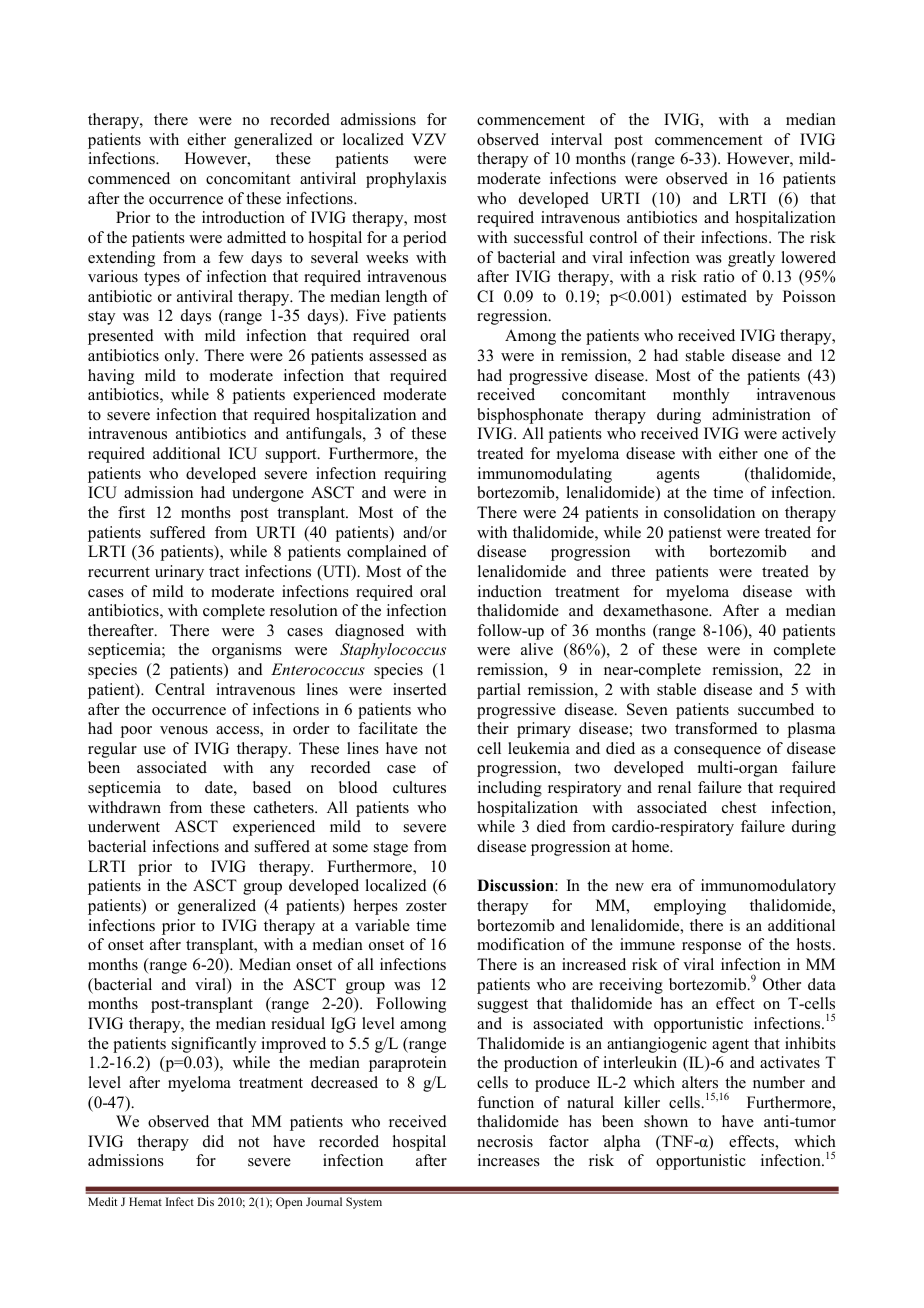 This screenshot has height=1308, width=924. Describe the element at coordinates (391, 849) in the screenshot. I see `stage` at that location.
